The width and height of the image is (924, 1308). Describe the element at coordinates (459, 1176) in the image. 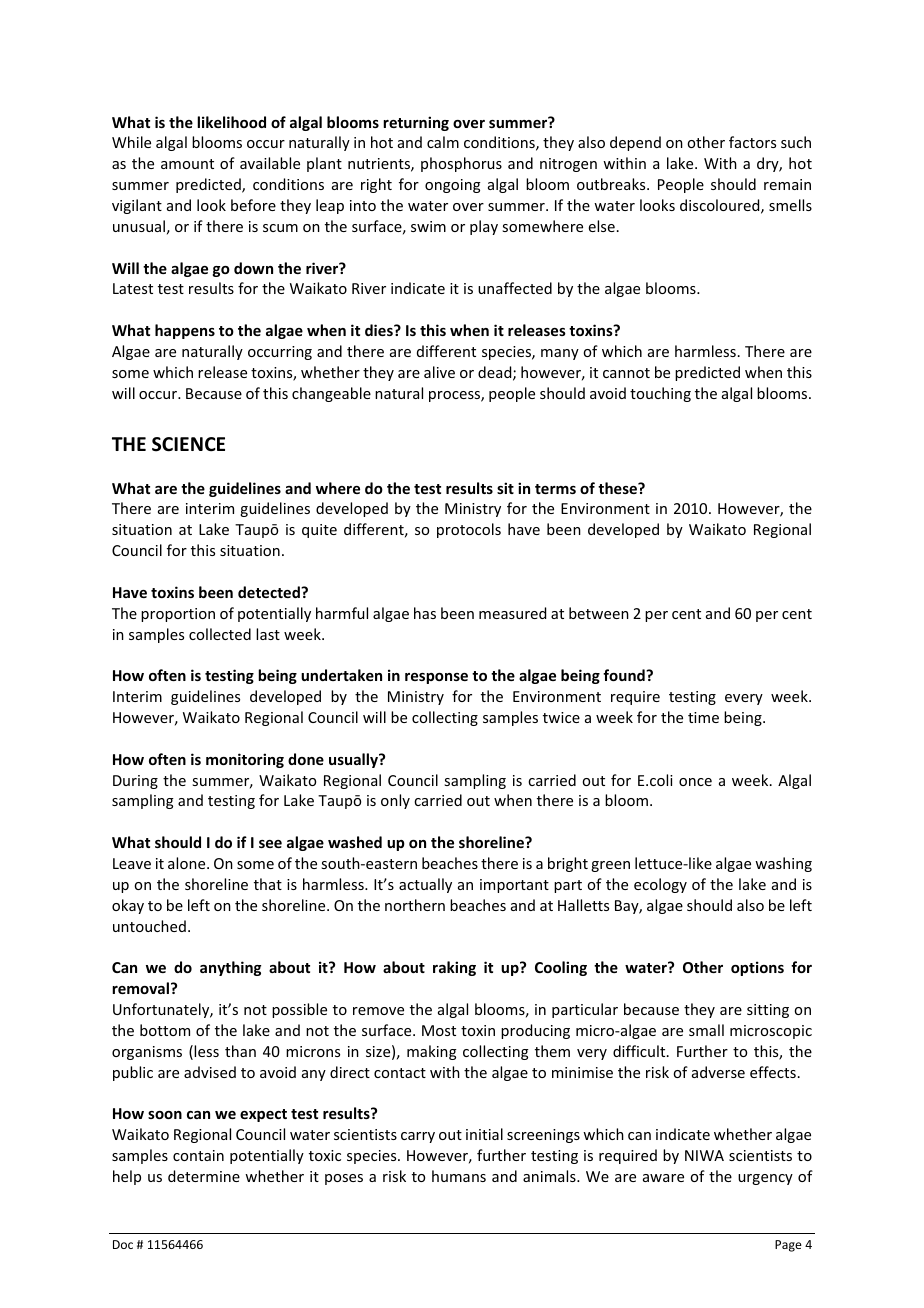

I see `humans` at that location.
